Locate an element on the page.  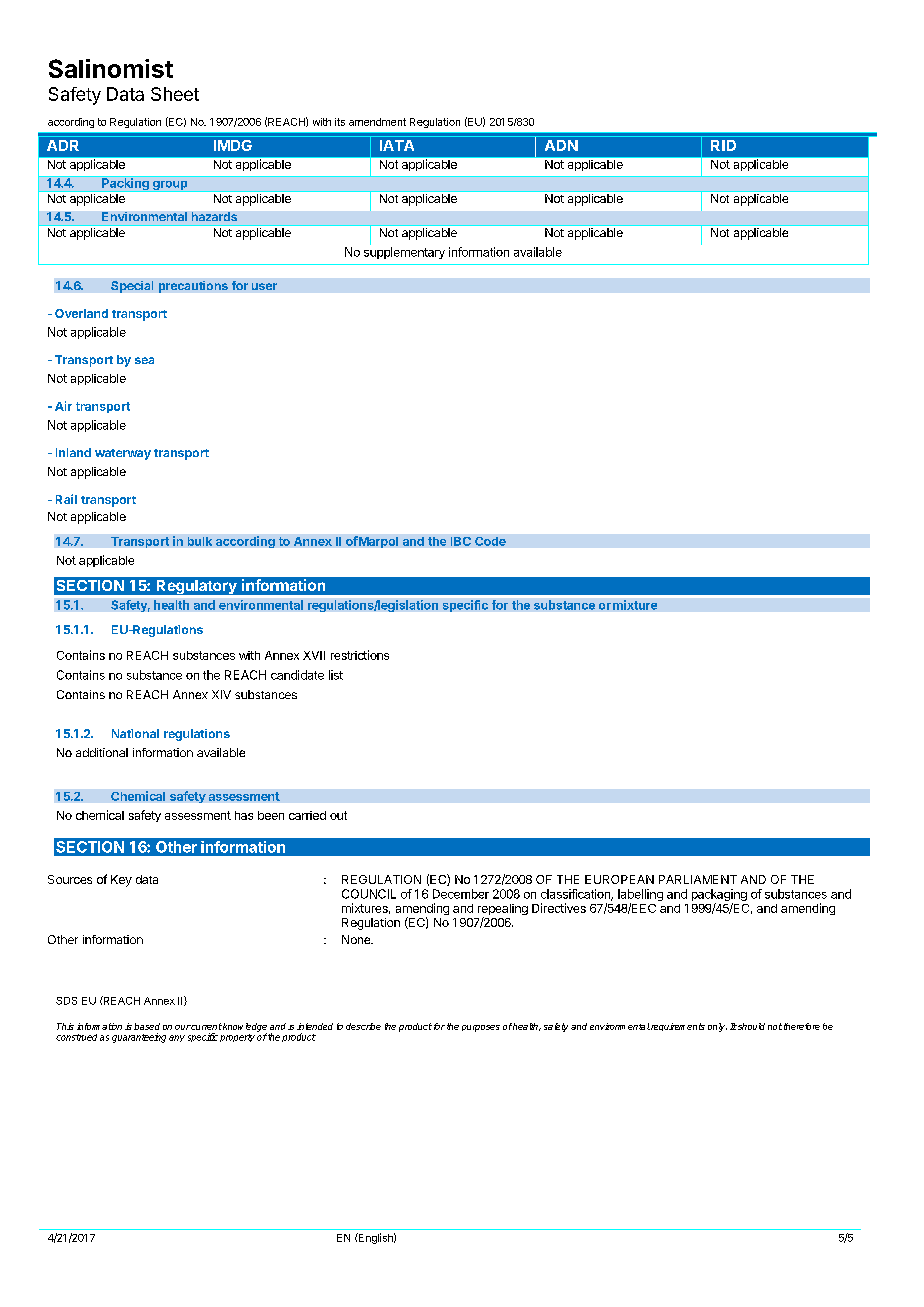
XIV is located at coordinates (221, 694).
